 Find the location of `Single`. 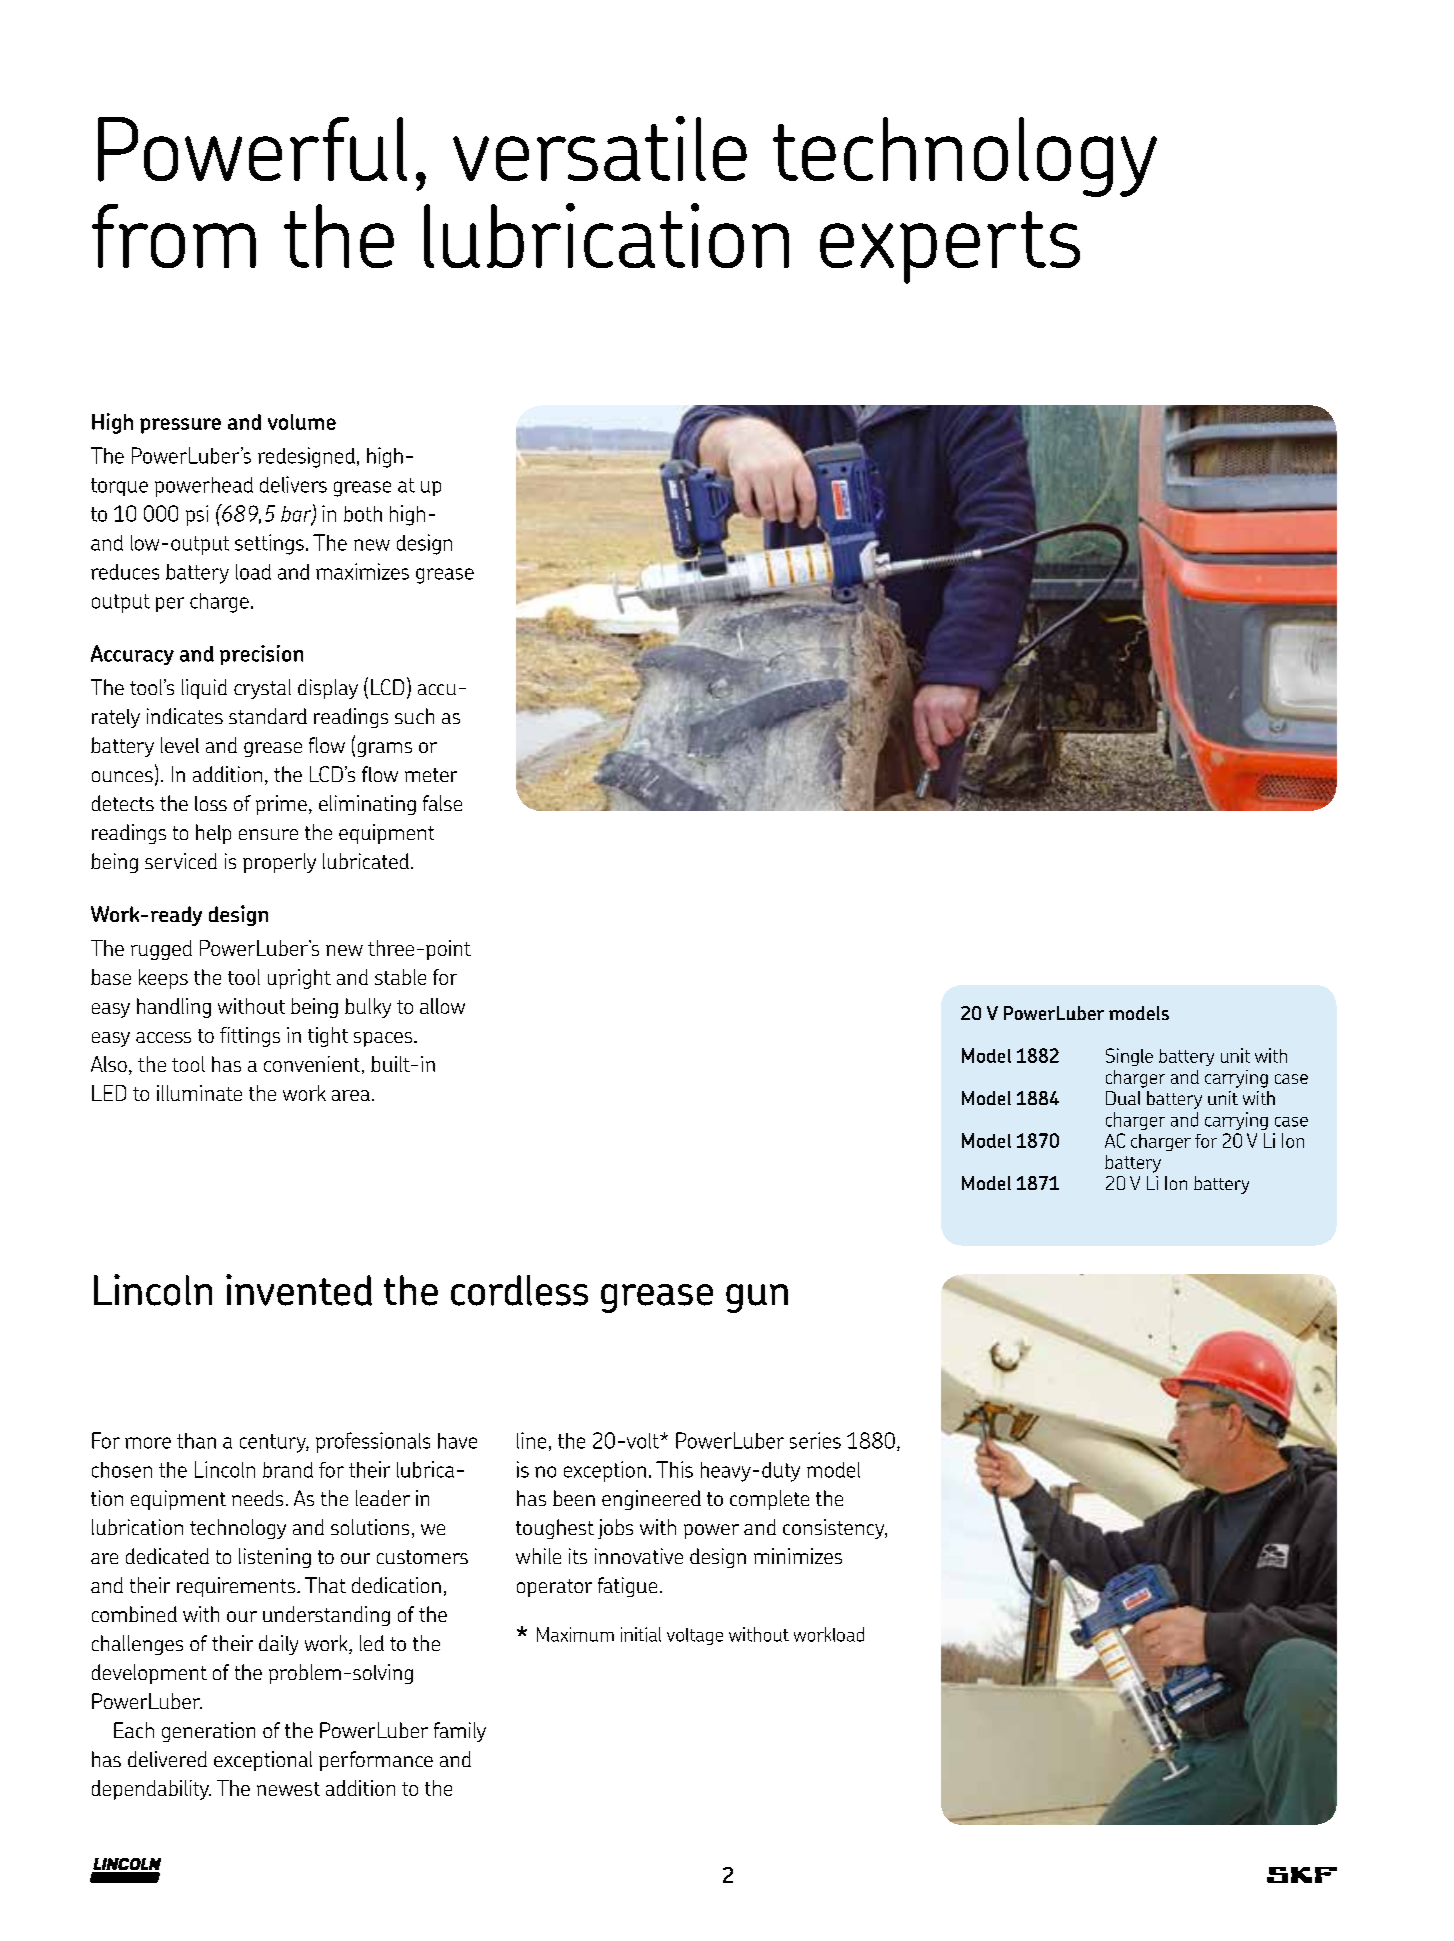

Single is located at coordinates (1129, 1057).
